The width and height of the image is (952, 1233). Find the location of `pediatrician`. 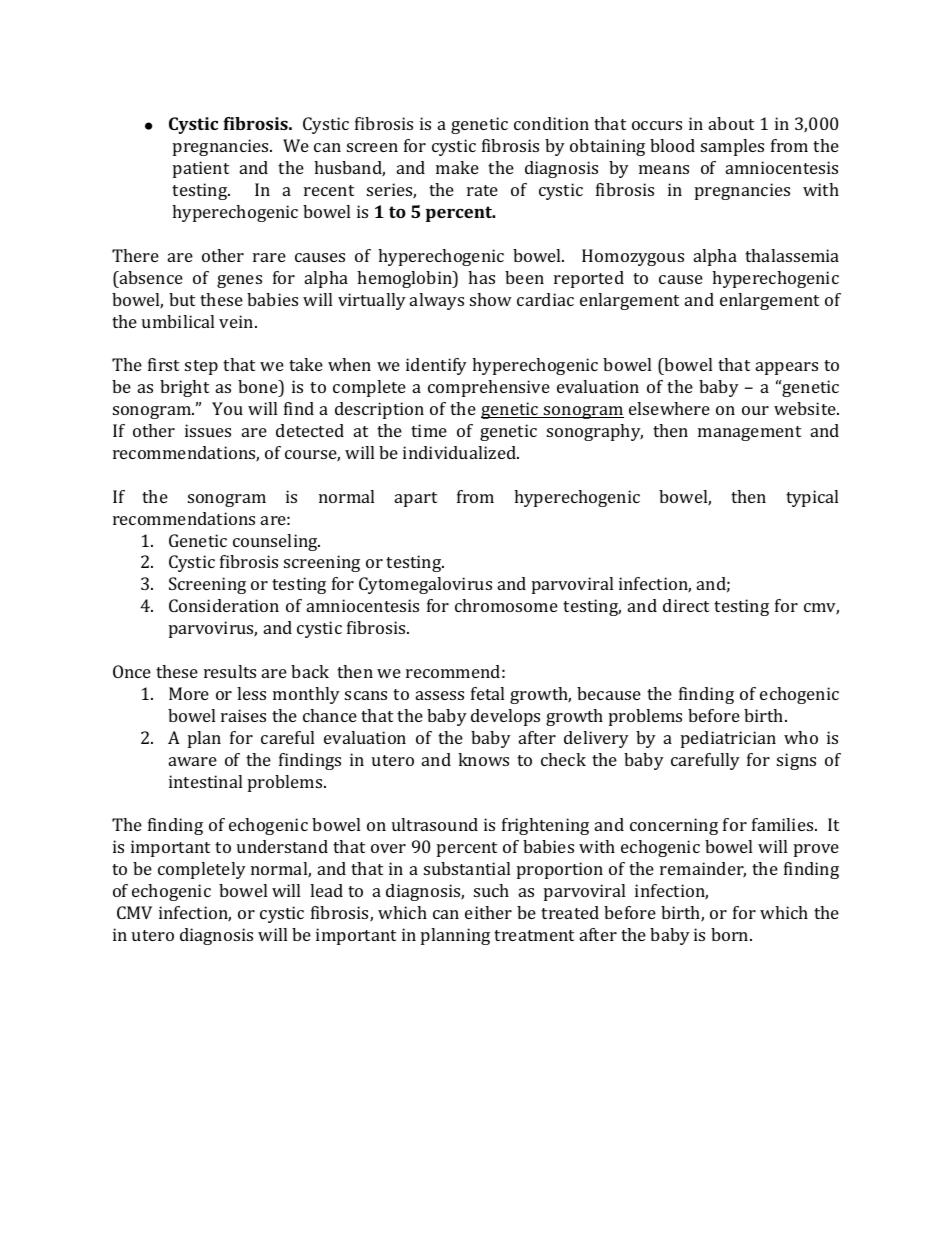

pediatrician is located at coordinates (728, 739).
